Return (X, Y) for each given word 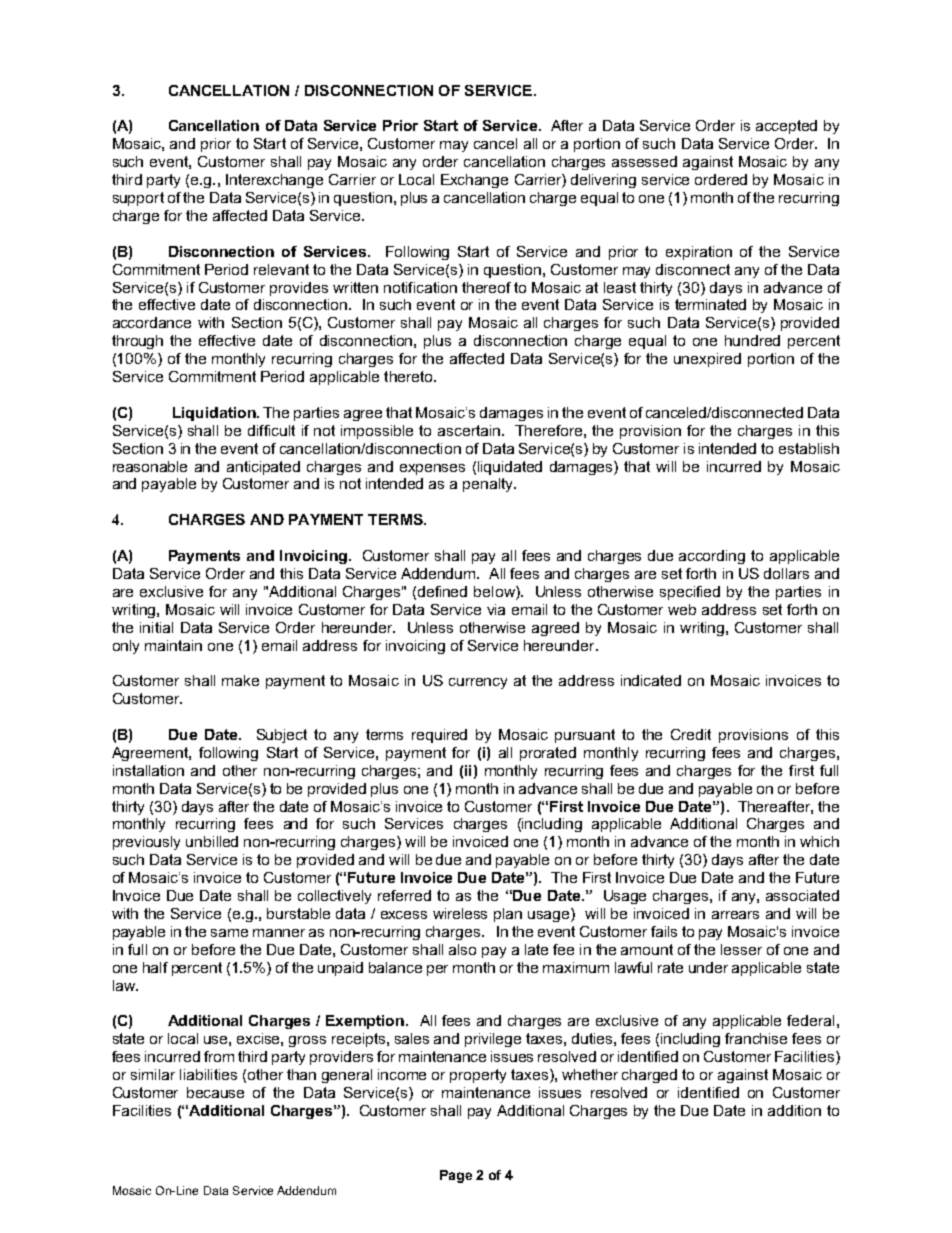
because (215, 1092)
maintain (173, 645)
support (138, 199)
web (682, 609)
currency (478, 683)
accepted (786, 127)
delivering (603, 181)
